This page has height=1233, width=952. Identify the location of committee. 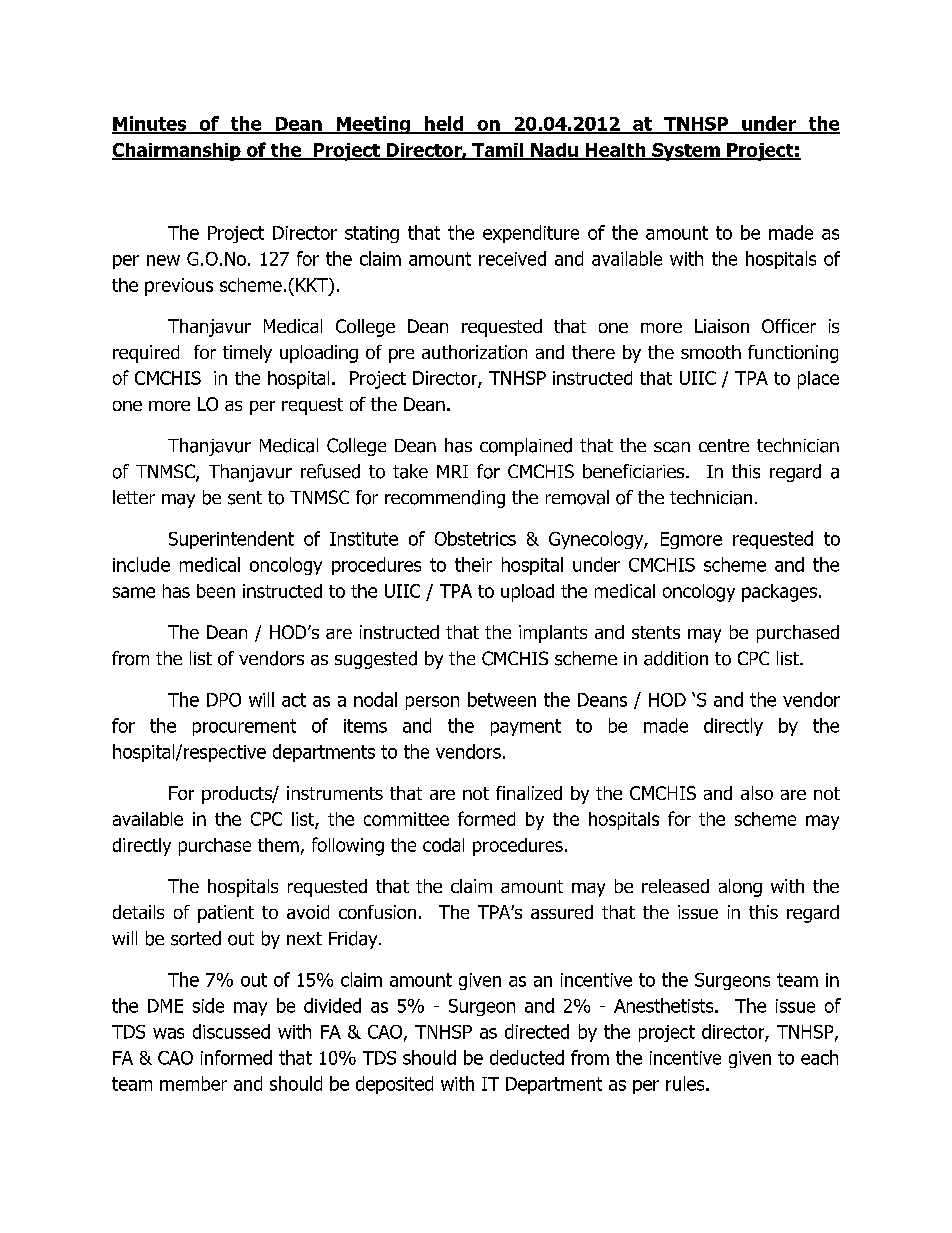
(406, 819).
